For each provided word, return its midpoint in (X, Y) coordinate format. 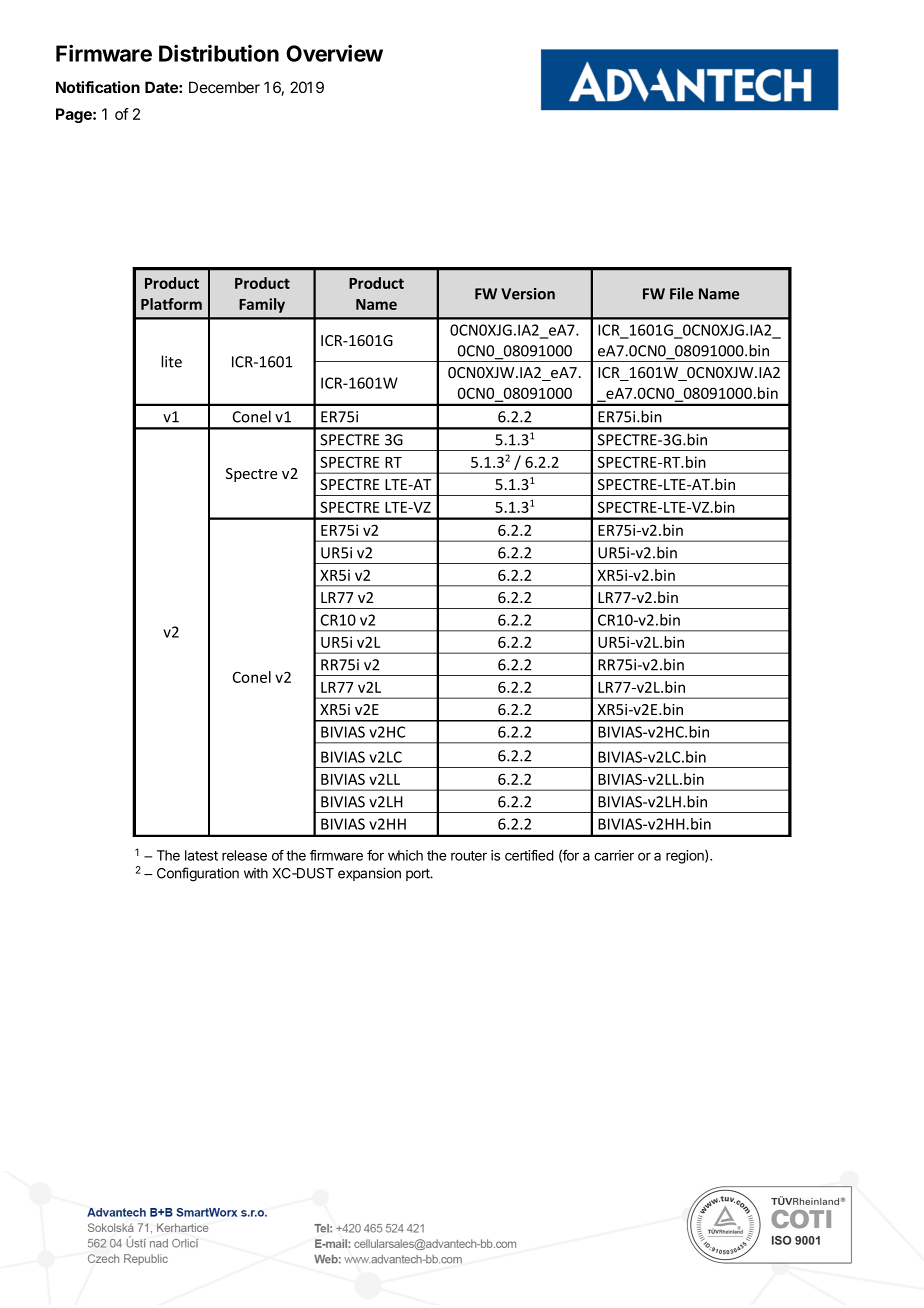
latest (201, 855)
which (405, 855)
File (681, 293)
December (224, 87)
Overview (334, 53)
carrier (614, 855)
